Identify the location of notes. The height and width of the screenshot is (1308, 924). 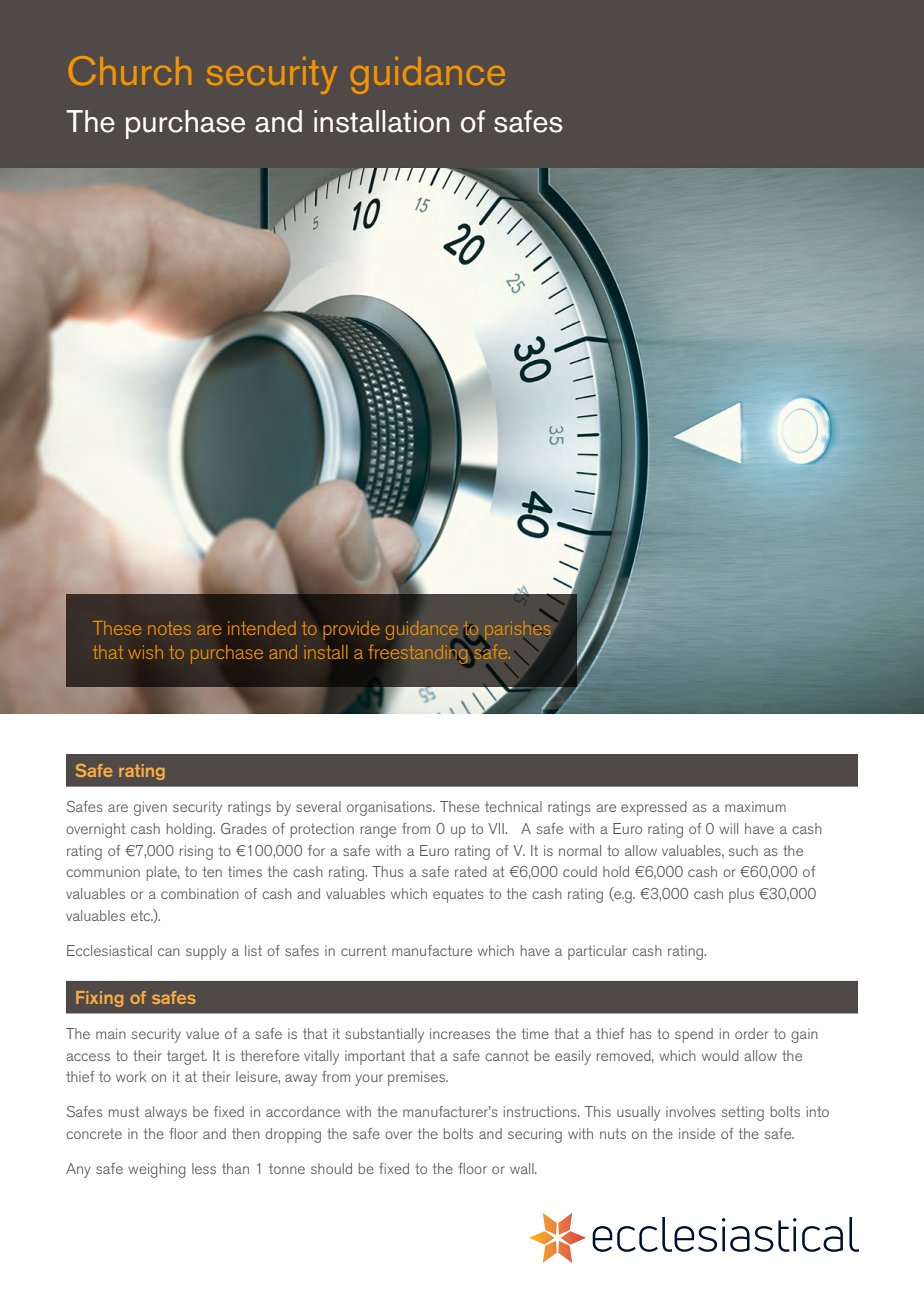
(169, 628).
